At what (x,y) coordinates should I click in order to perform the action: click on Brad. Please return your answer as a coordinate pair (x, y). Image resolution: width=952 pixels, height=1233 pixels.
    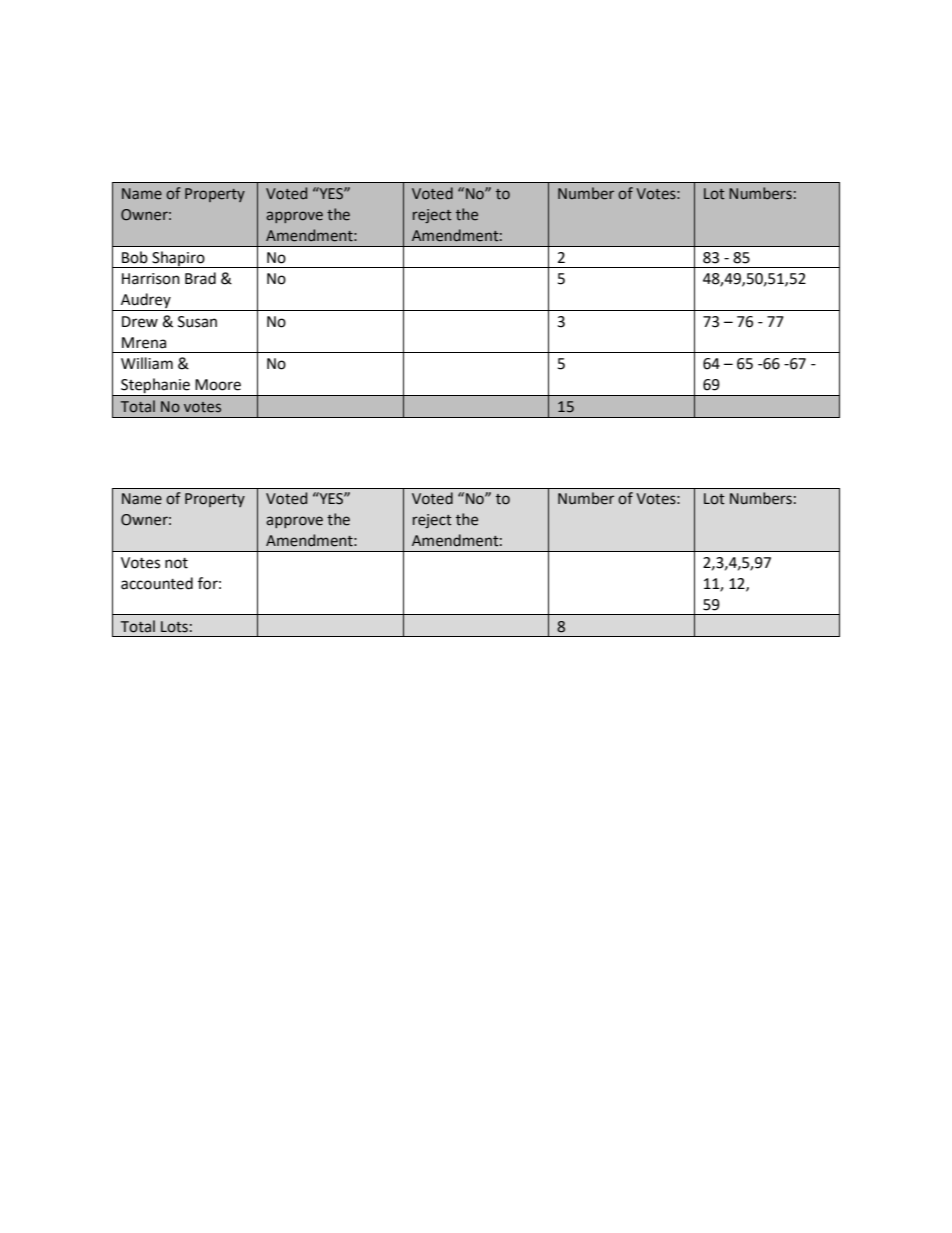
    Looking at the image, I should click on (200, 278).
